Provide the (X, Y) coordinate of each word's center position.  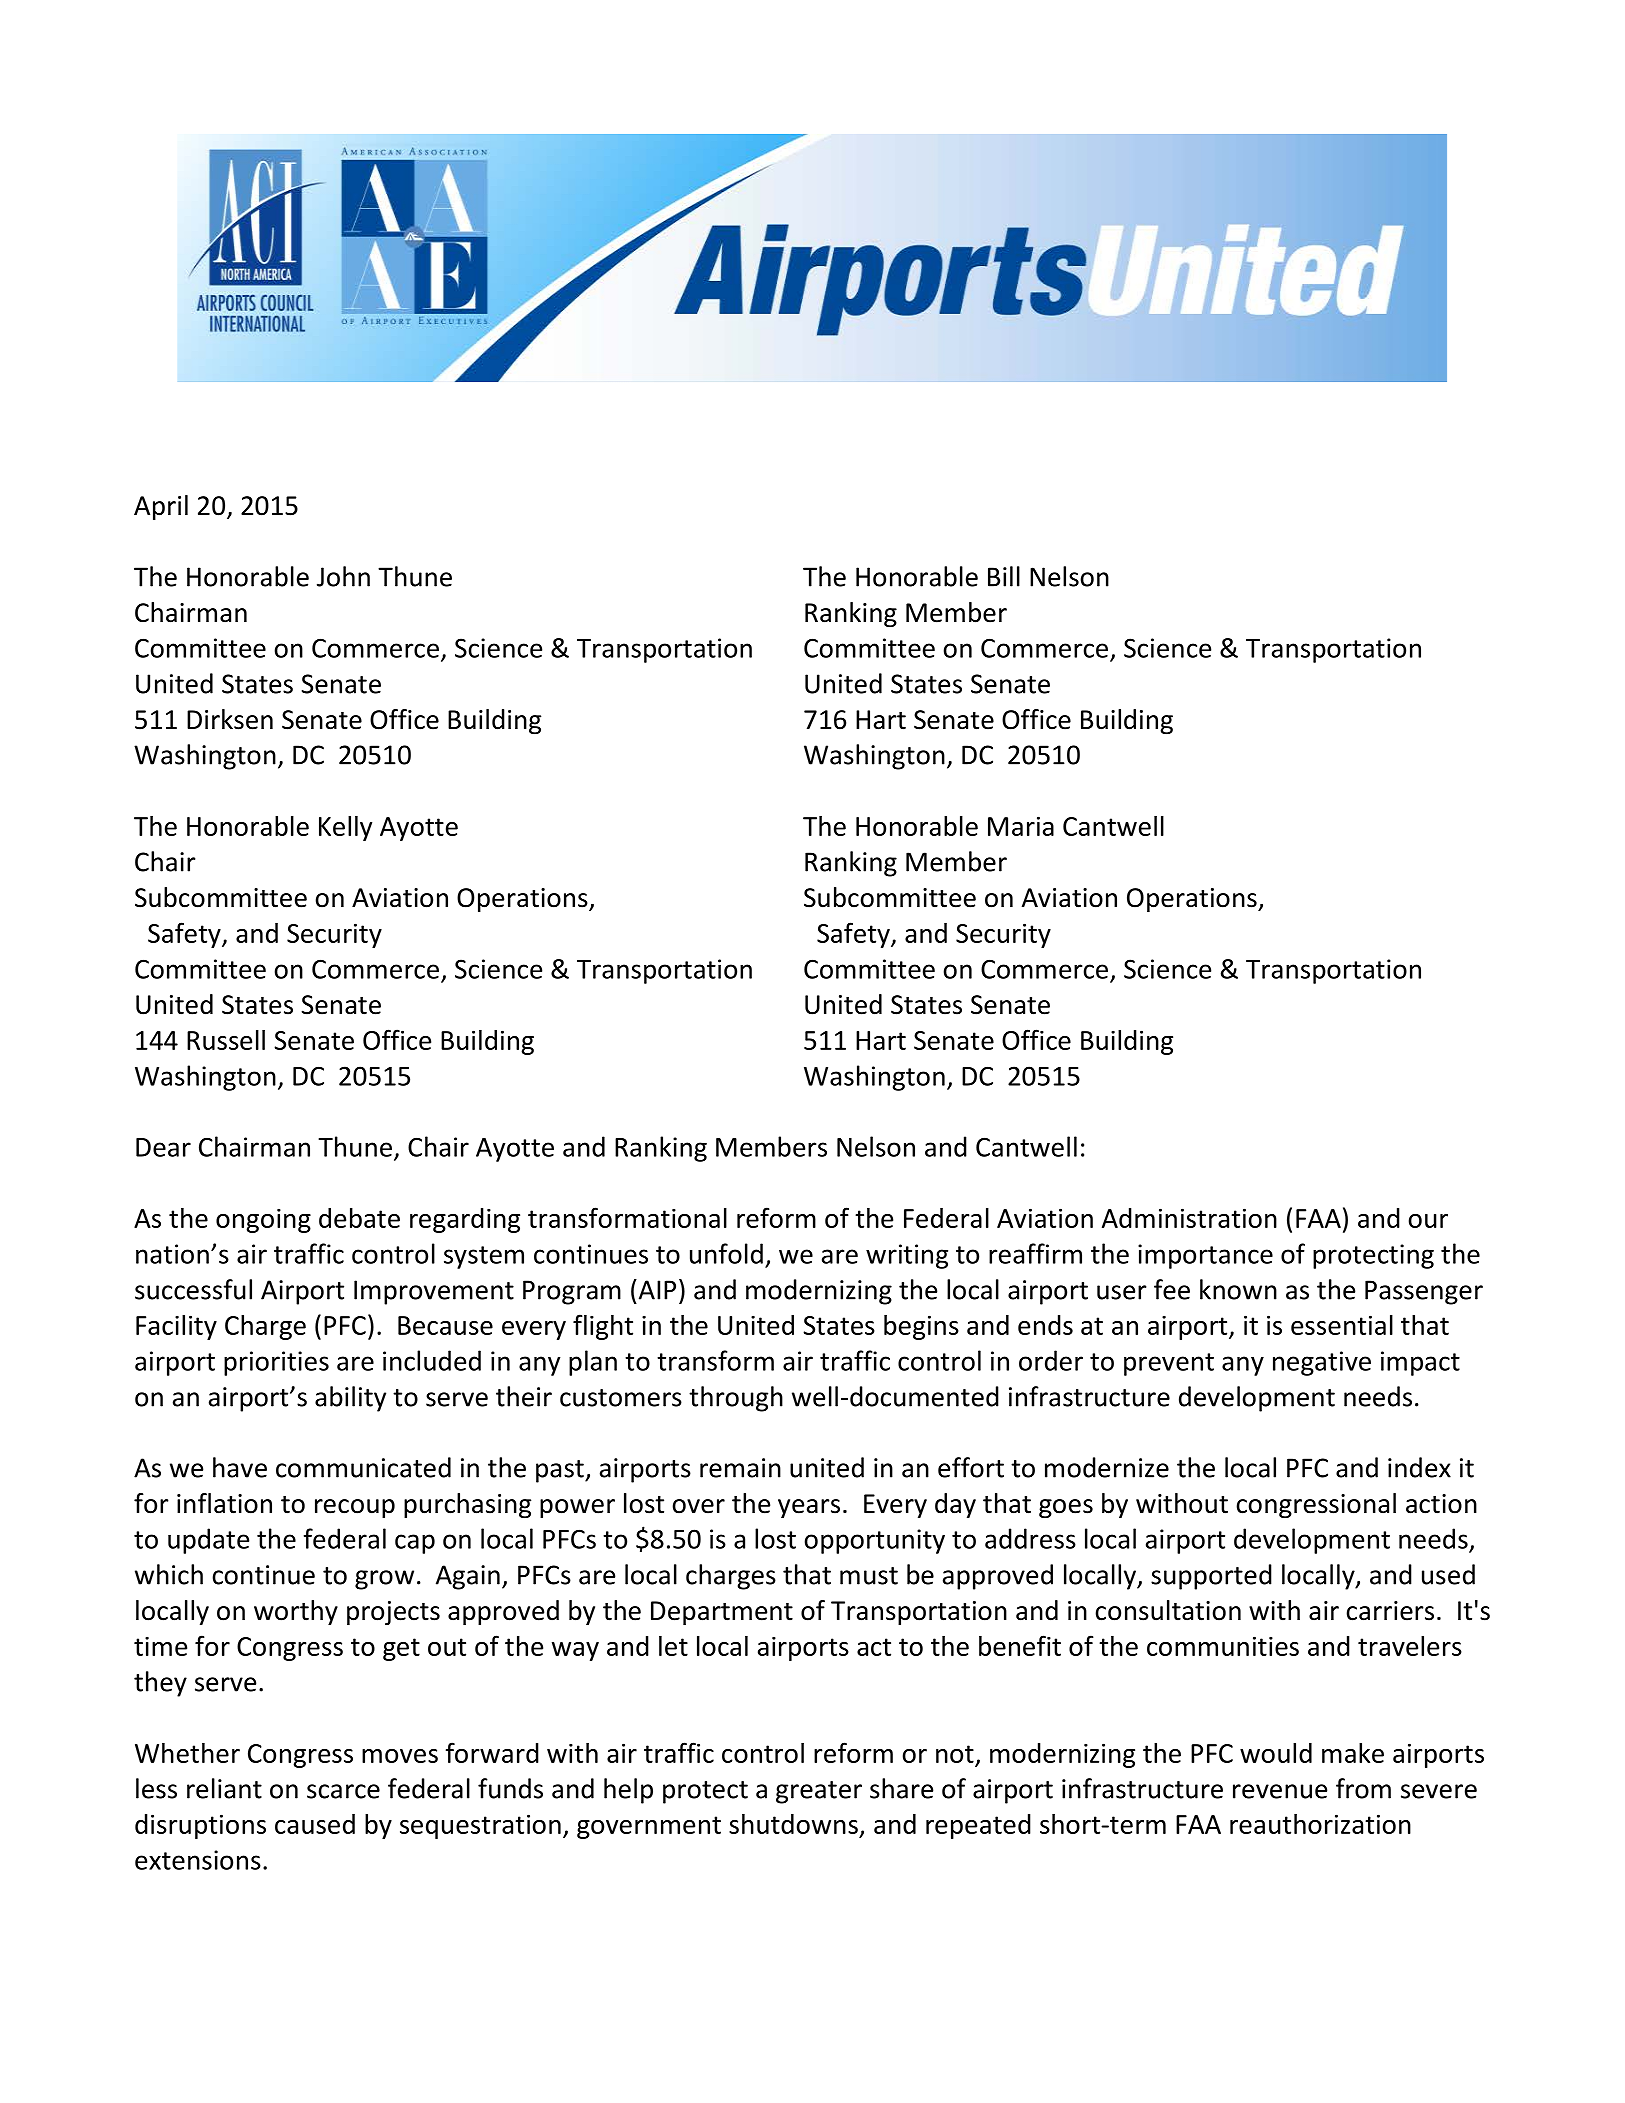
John (343, 576)
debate (359, 1218)
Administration (1189, 1218)
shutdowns (793, 1824)
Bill (1004, 576)
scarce (343, 1791)
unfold (726, 1253)
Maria (1021, 826)
